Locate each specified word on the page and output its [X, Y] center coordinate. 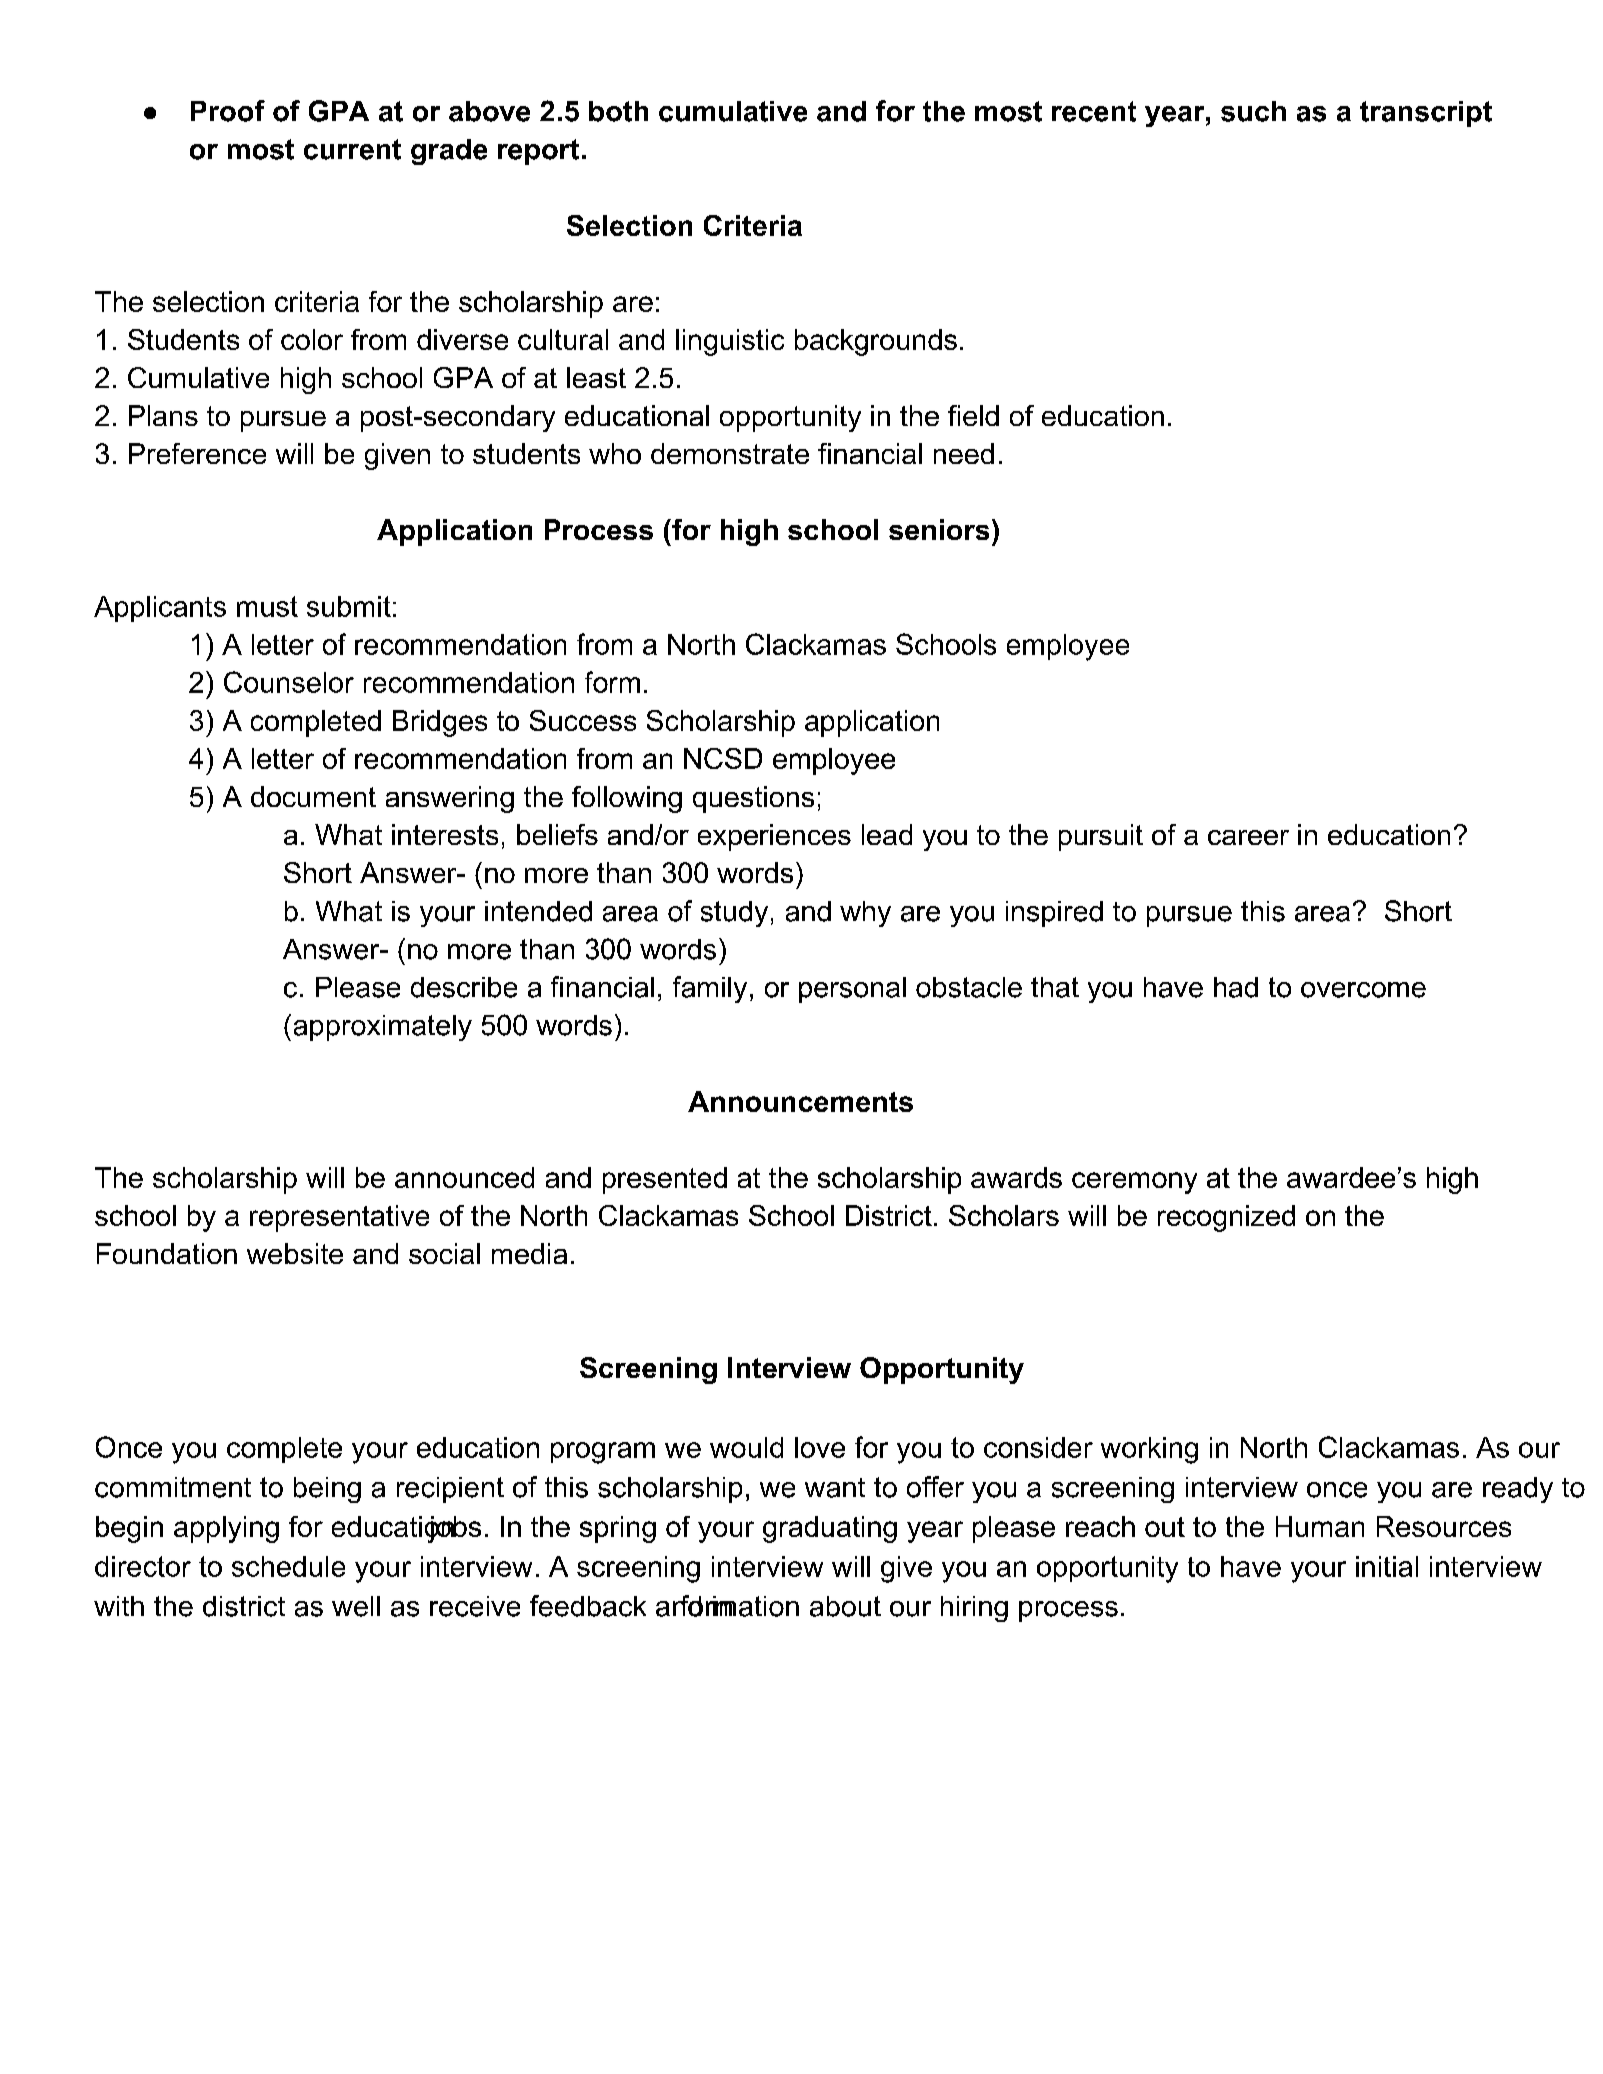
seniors [939, 529]
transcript [1426, 114]
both [618, 111]
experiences [774, 837]
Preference [197, 453]
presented [665, 1180]
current [352, 149]
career [1248, 837]
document [313, 796]
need [964, 453]
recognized [1226, 1218]
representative [339, 1218]
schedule [288, 1566]
